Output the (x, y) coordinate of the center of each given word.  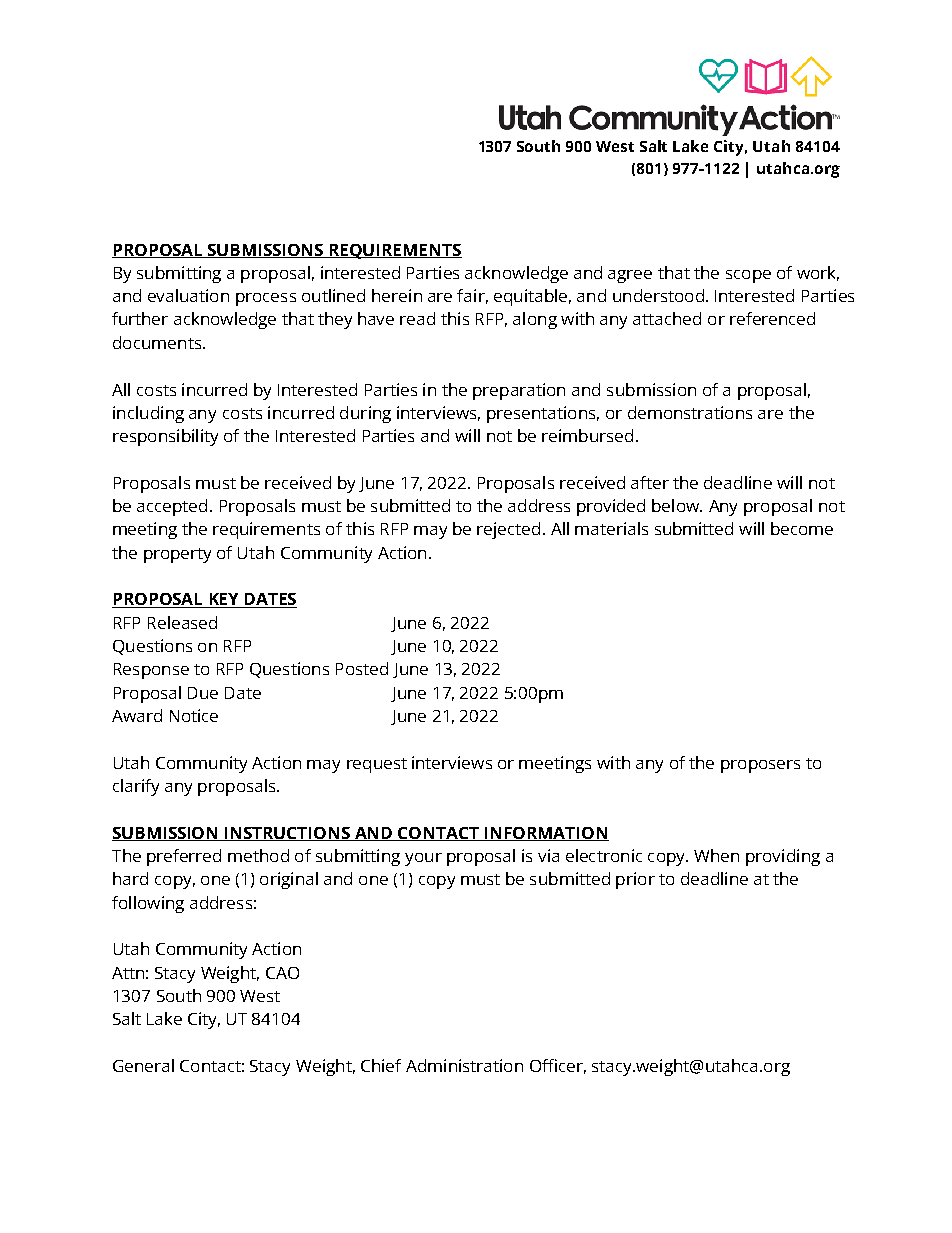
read (417, 318)
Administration (464, 1065)
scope (748, 276)
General (143, 1065)
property (177, 555)
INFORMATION (546, 834)
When (716, 855)
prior (635, 880)
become (802, 528)
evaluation (188, 295)
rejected (508, 530)
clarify (136, 787)
